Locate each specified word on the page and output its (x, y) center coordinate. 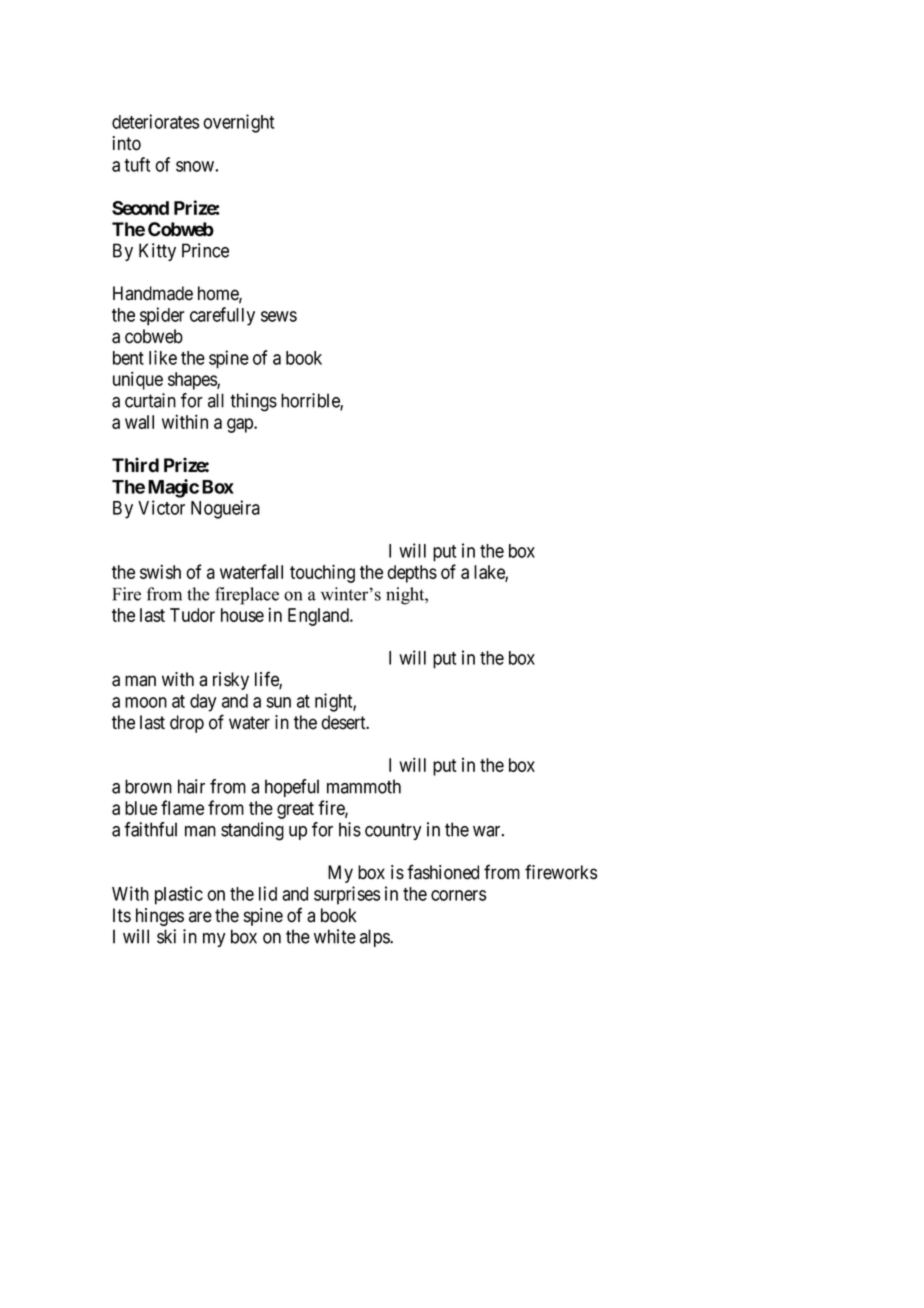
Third (135, 465)
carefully (222, 316)
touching (322, 573)
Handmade (153, 293)
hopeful (292, 788)
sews (279, 316)
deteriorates (155, 121)
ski (166, 936)
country (393, 831)
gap (241, 425)
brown (148, 786)
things (253, 402)
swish (160, 571)
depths (412, 574)
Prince (205, 250)
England (319, 617)
